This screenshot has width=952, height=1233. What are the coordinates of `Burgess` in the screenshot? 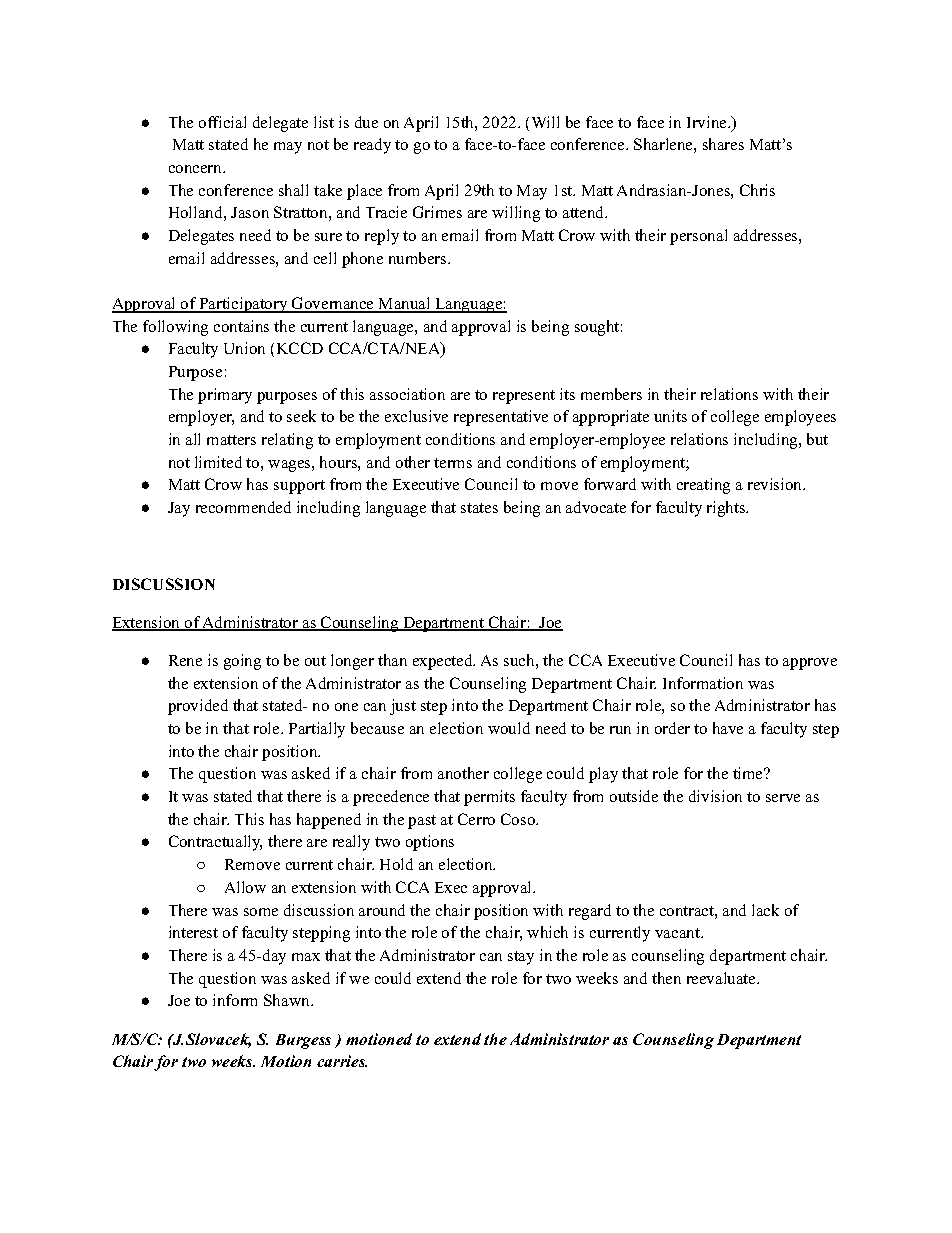 It's located at (303, 1041).
